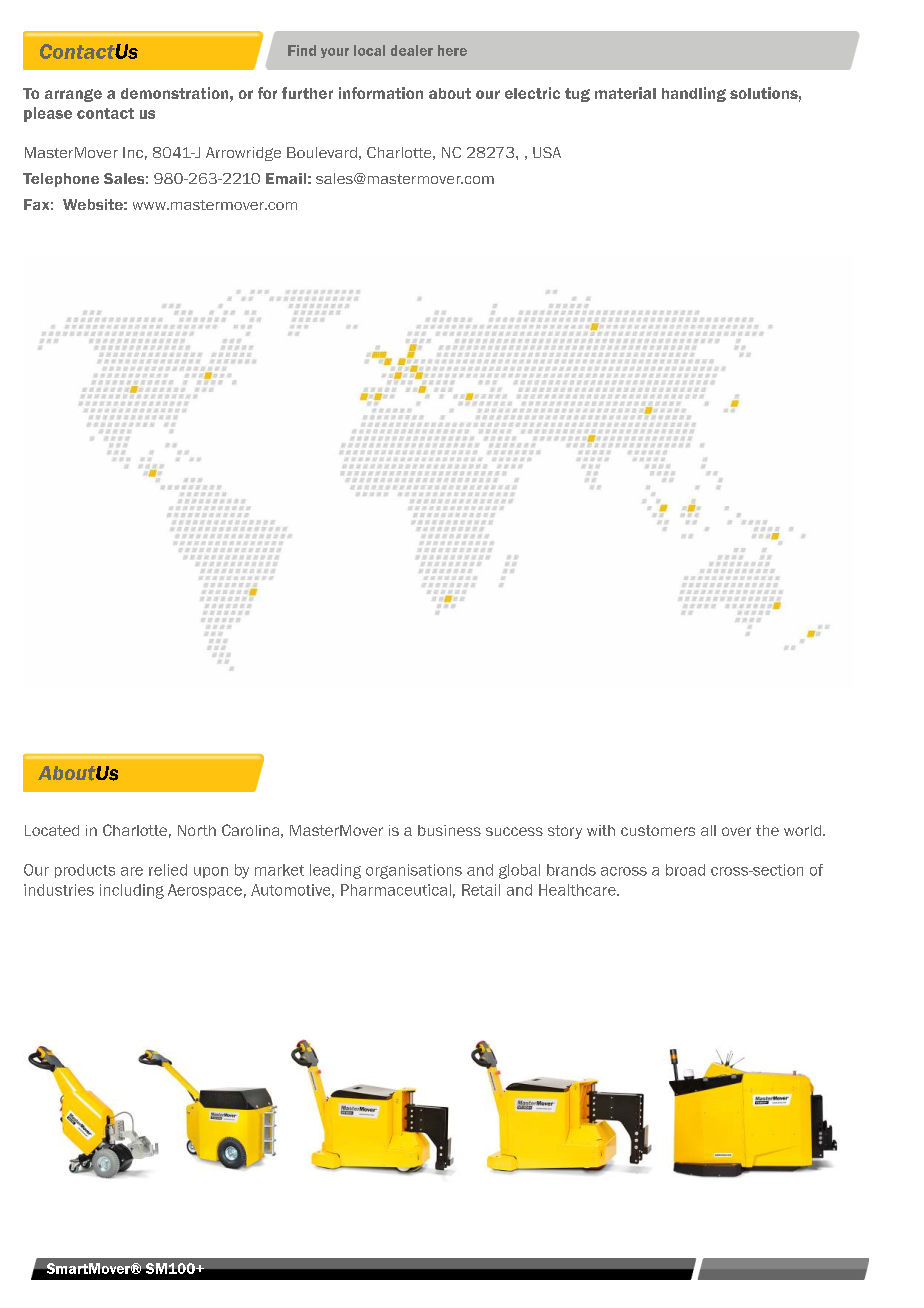  I want to click on relied, so click(168, 870).
